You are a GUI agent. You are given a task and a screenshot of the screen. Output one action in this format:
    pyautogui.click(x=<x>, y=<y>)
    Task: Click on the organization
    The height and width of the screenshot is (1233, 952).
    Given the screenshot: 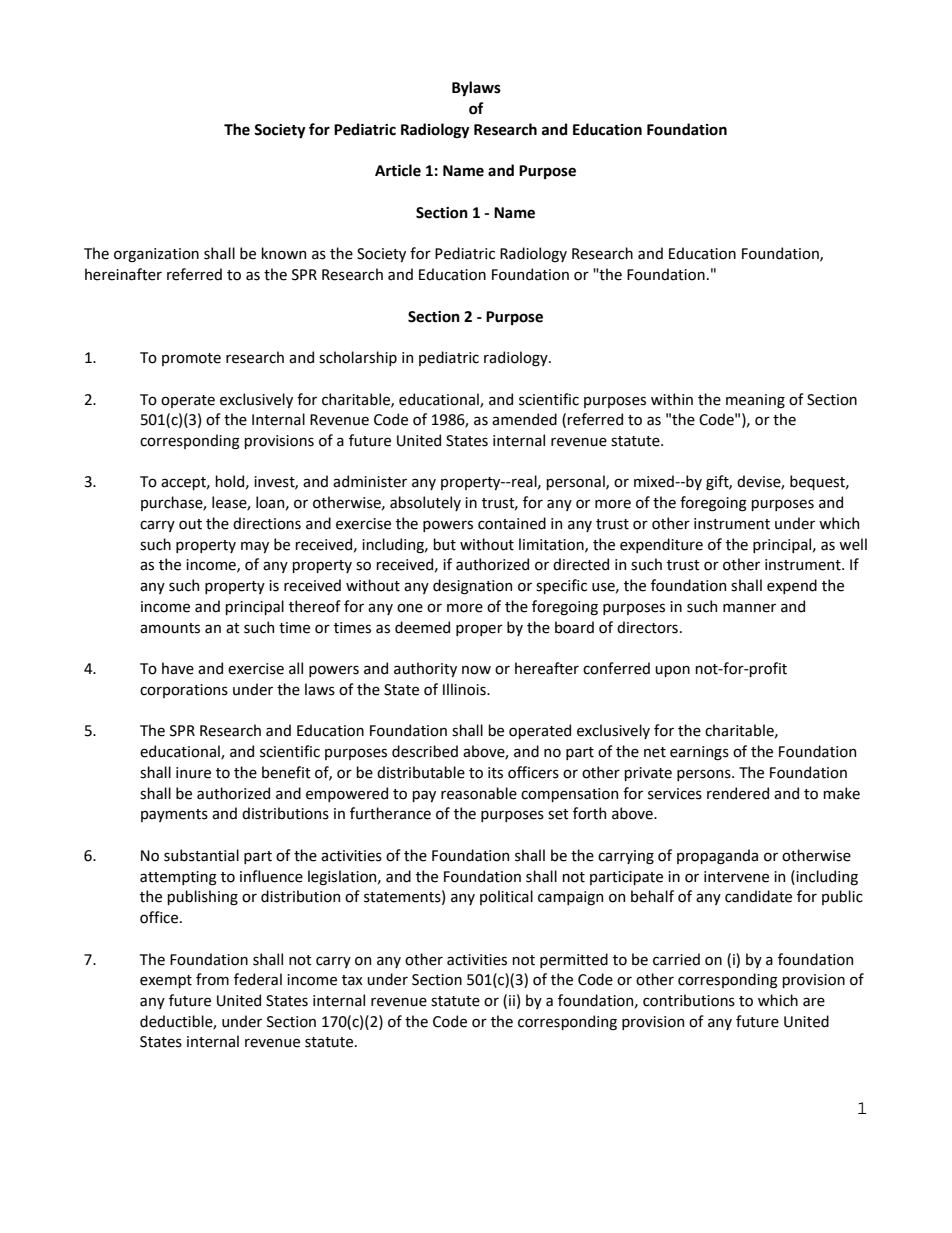 What is the action you would take?
    pyautogui.click(x=156, y=255)
